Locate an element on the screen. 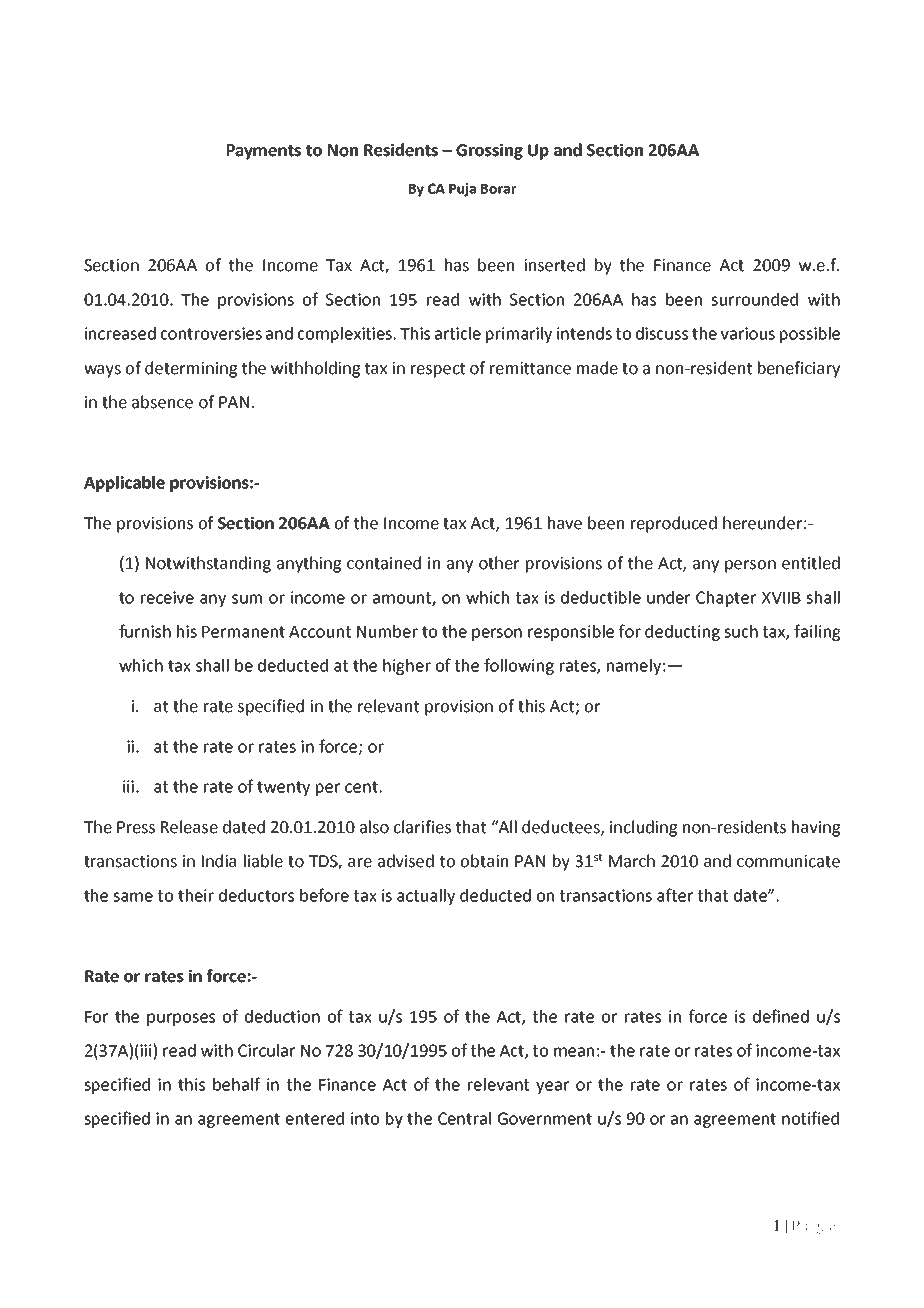  behalf is located at coordinates (236, 1084).
